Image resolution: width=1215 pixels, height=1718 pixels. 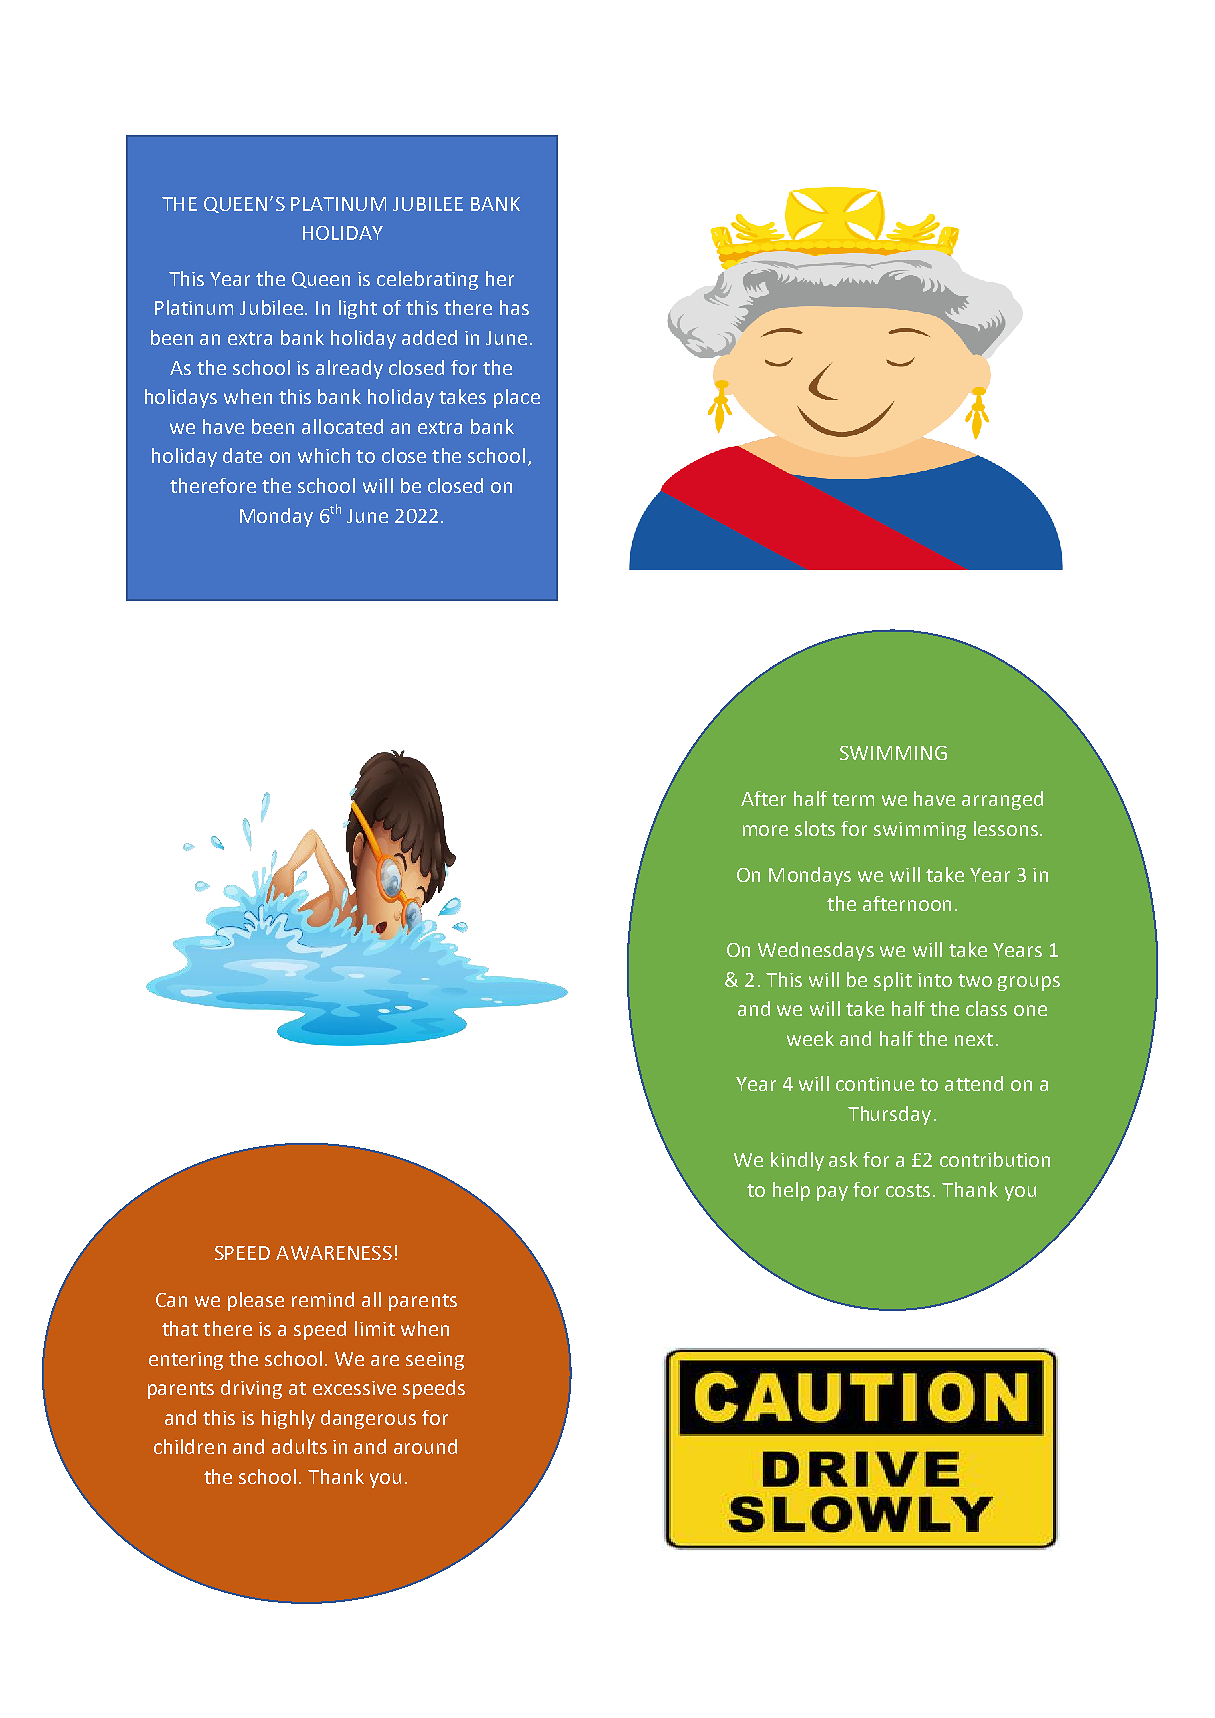 I want to click on highly, so click(x=288, y=1419).
